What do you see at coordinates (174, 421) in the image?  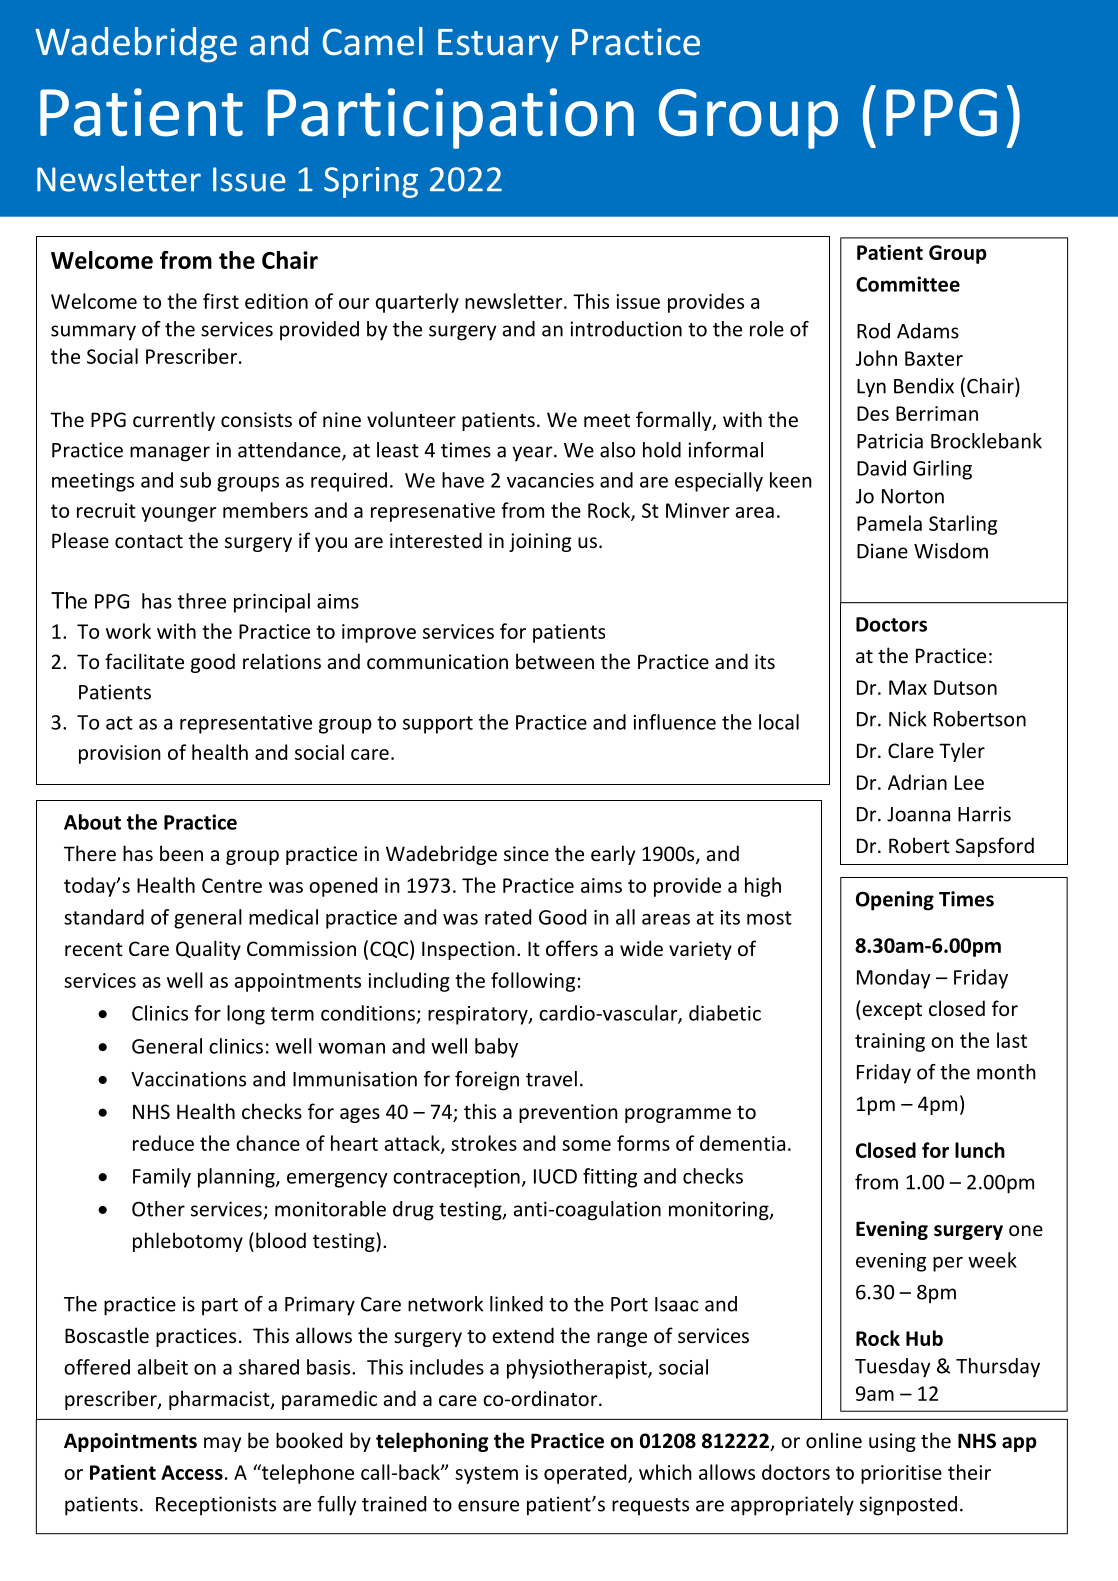 I see `currently` at bounding box center [174, 421].
